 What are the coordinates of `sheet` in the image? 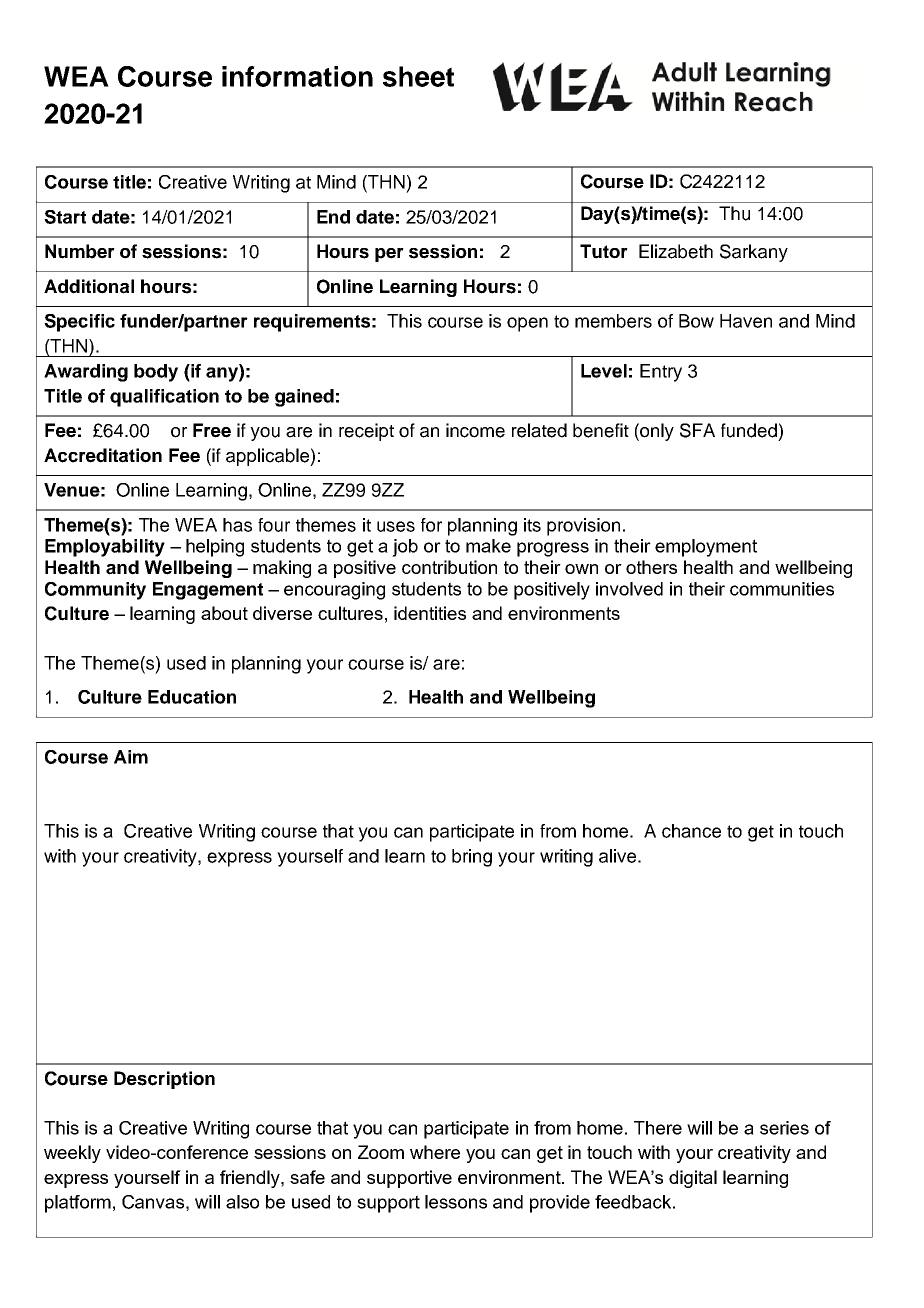 It's located at (418, 76).
